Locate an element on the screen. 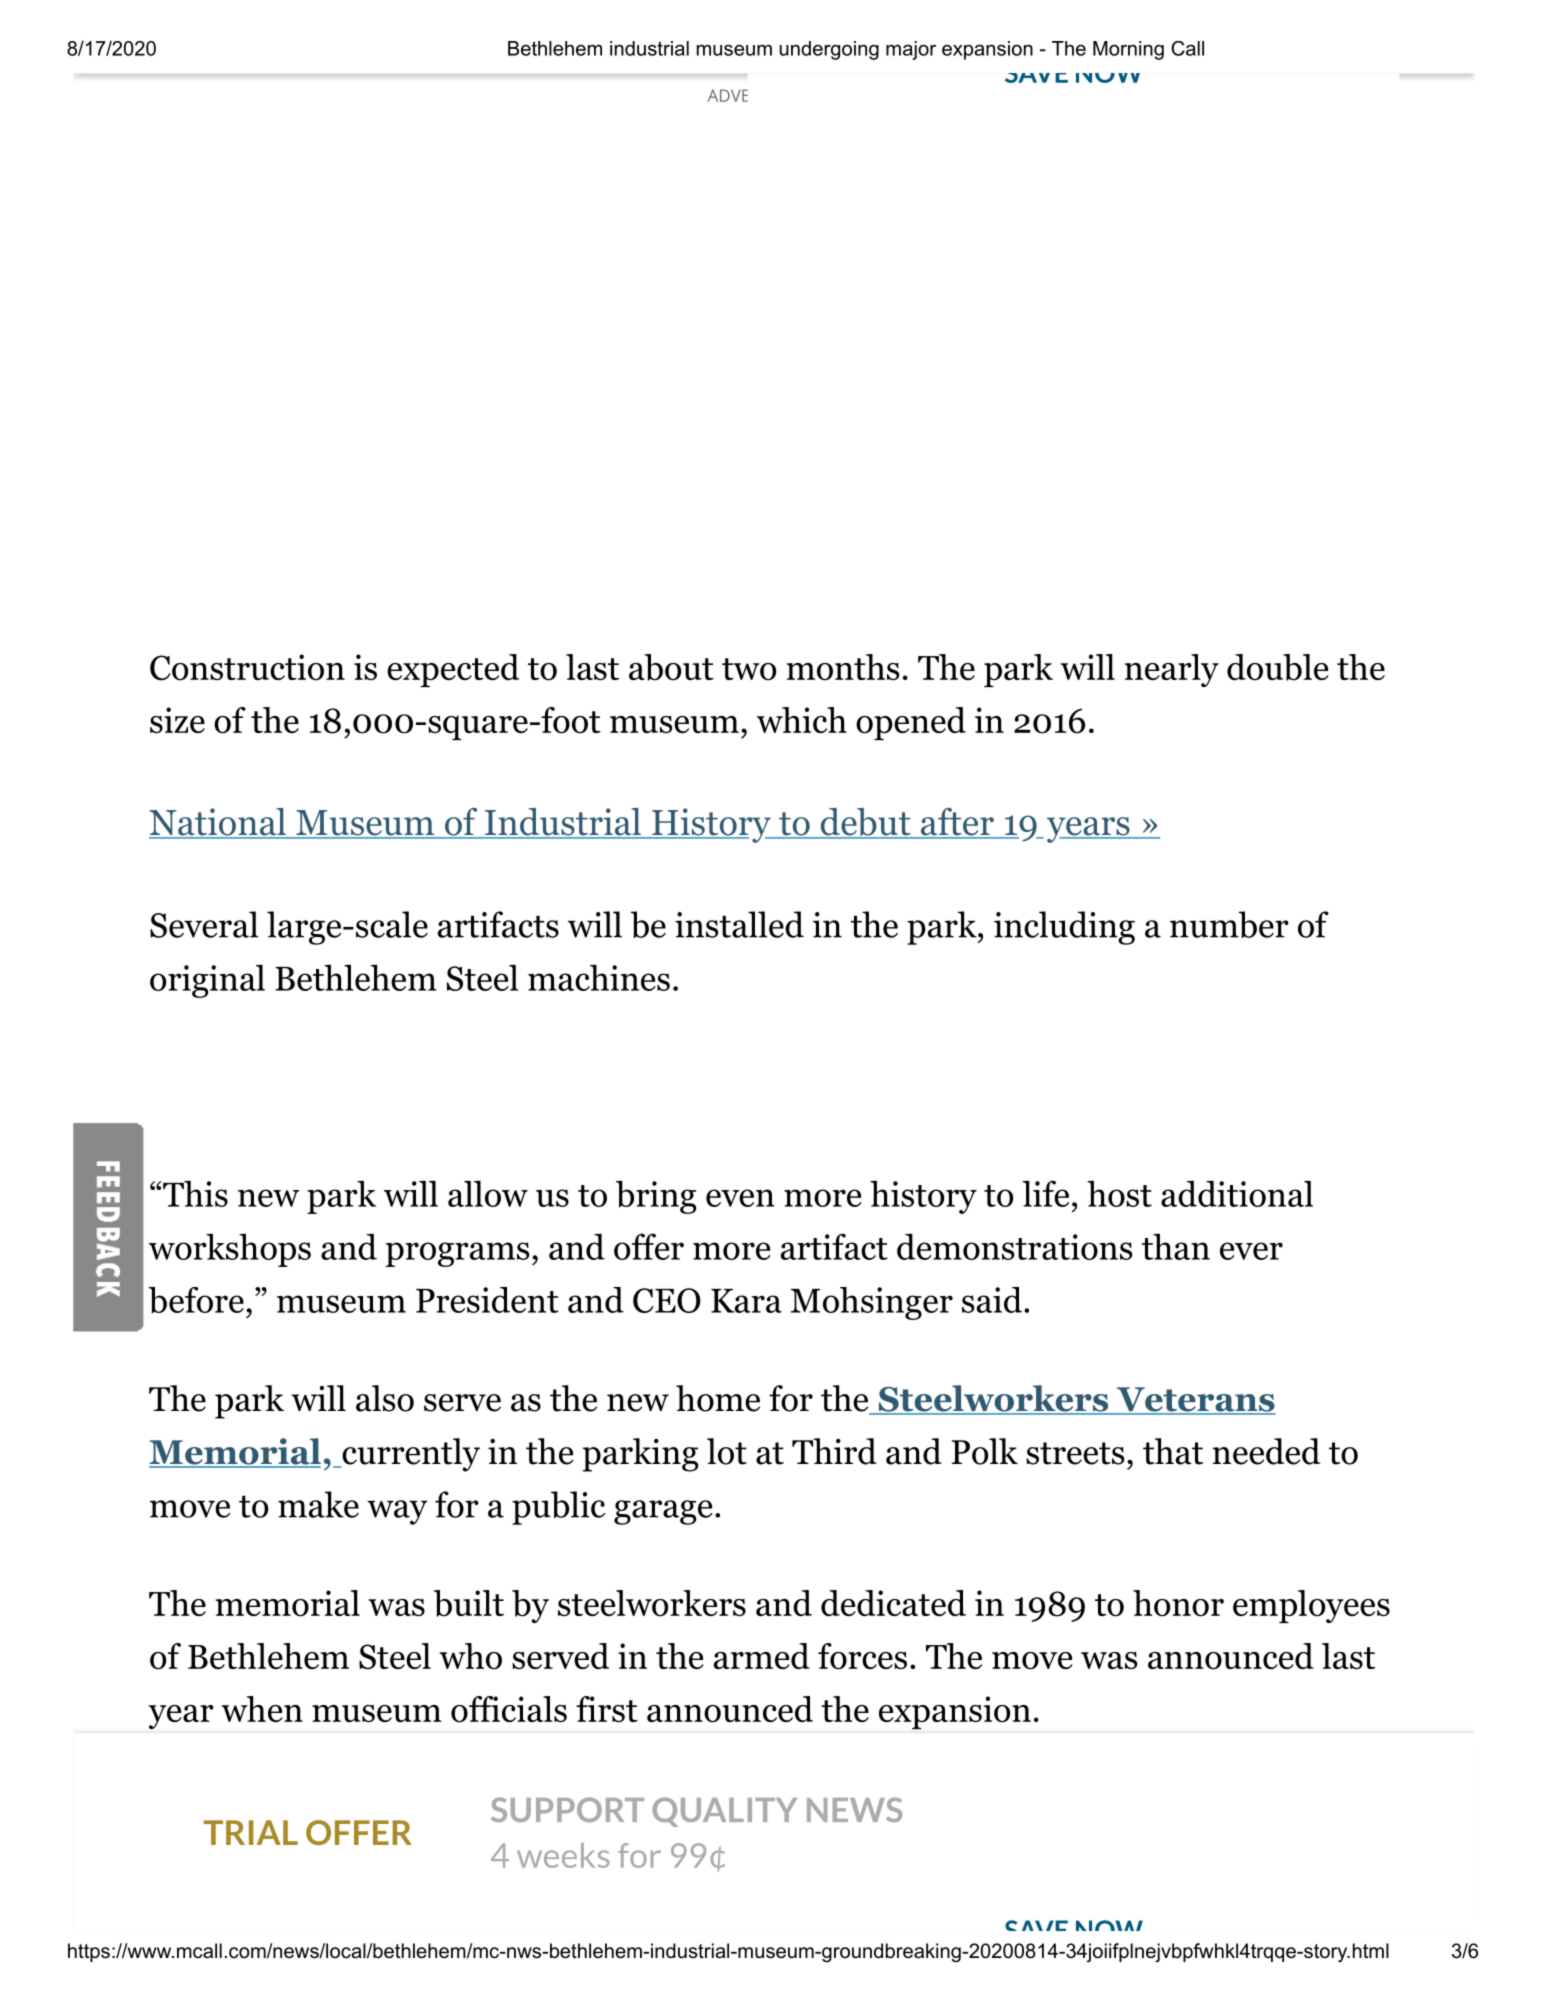 The width and height of the screenshot is (1546, 2001). nearly is located at coordinates (1172, 670).
